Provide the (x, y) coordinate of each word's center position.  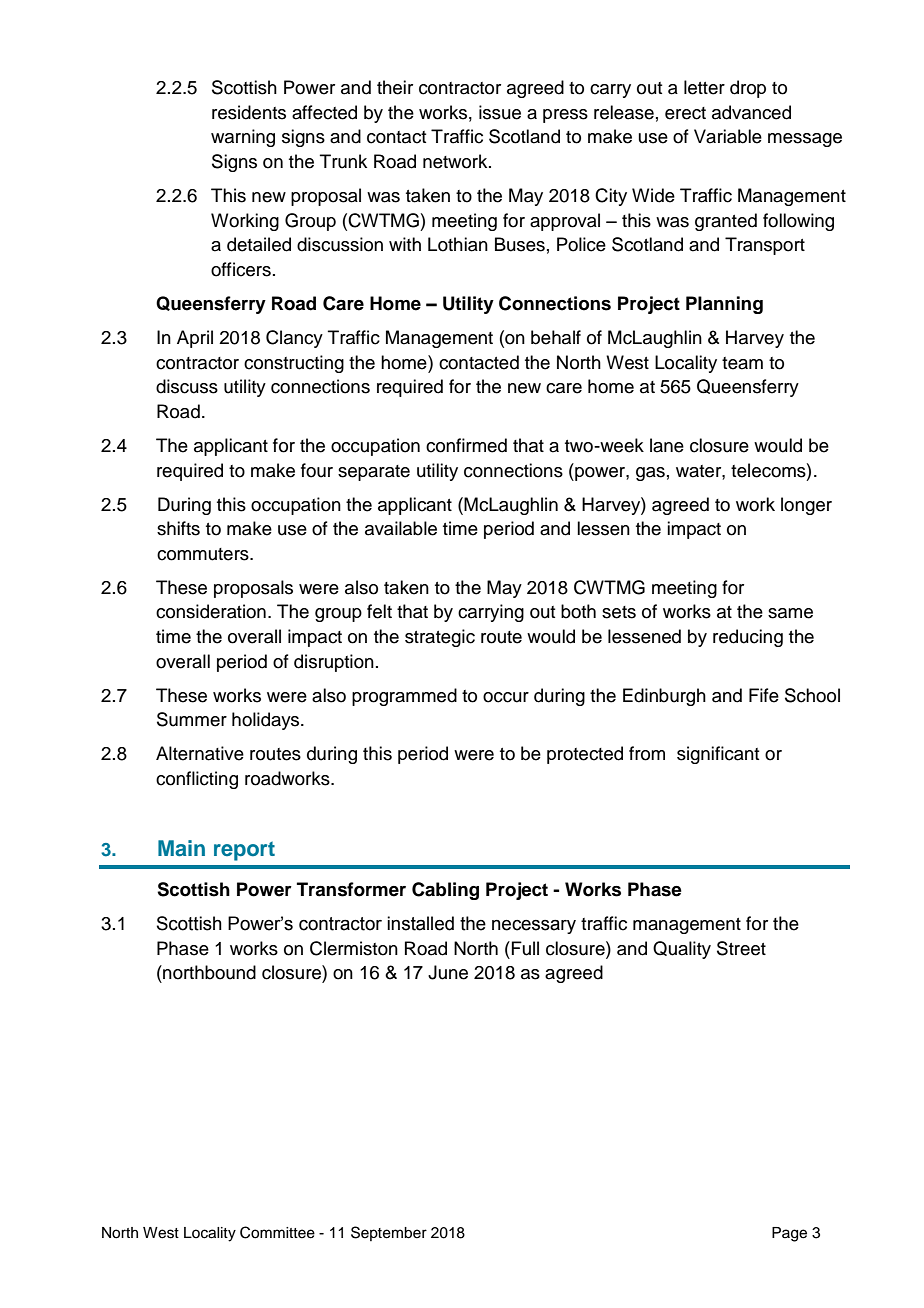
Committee (277, 1232)
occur (506, 697)
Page (789, 1234)
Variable (728, 136)
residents (249, 112)
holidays (267, 721)
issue (500, 112)
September (389, 1233)
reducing (748, 638)
